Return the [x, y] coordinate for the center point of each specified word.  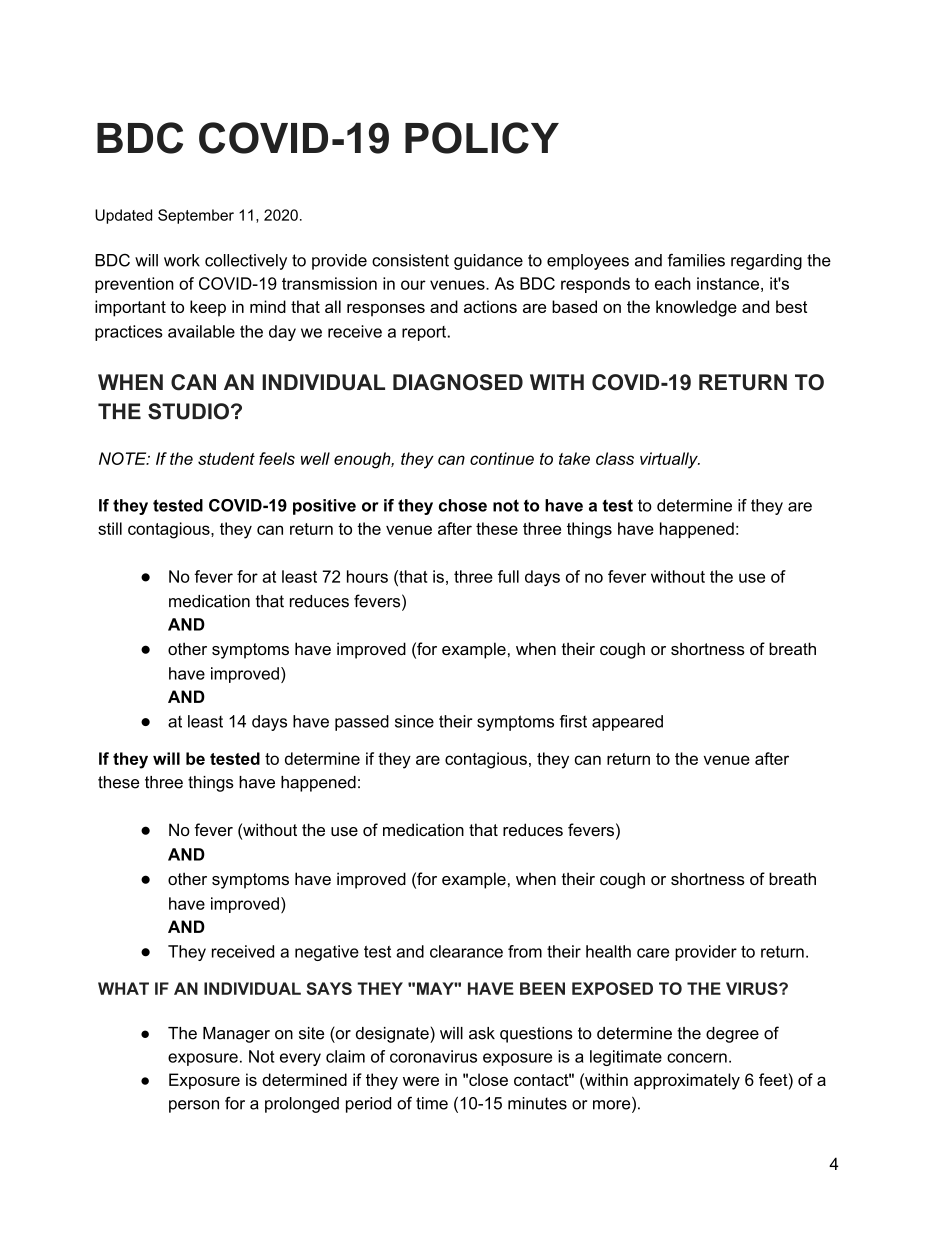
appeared [627, 723]
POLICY [482, 138]
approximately [687, 1081]
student [226, 458]
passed [362, 723]
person [194, 1106]
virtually [670, 460]
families [696, 260]
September [196, 216]
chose [463, 505]
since [414, 721]
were [421, 1081]
